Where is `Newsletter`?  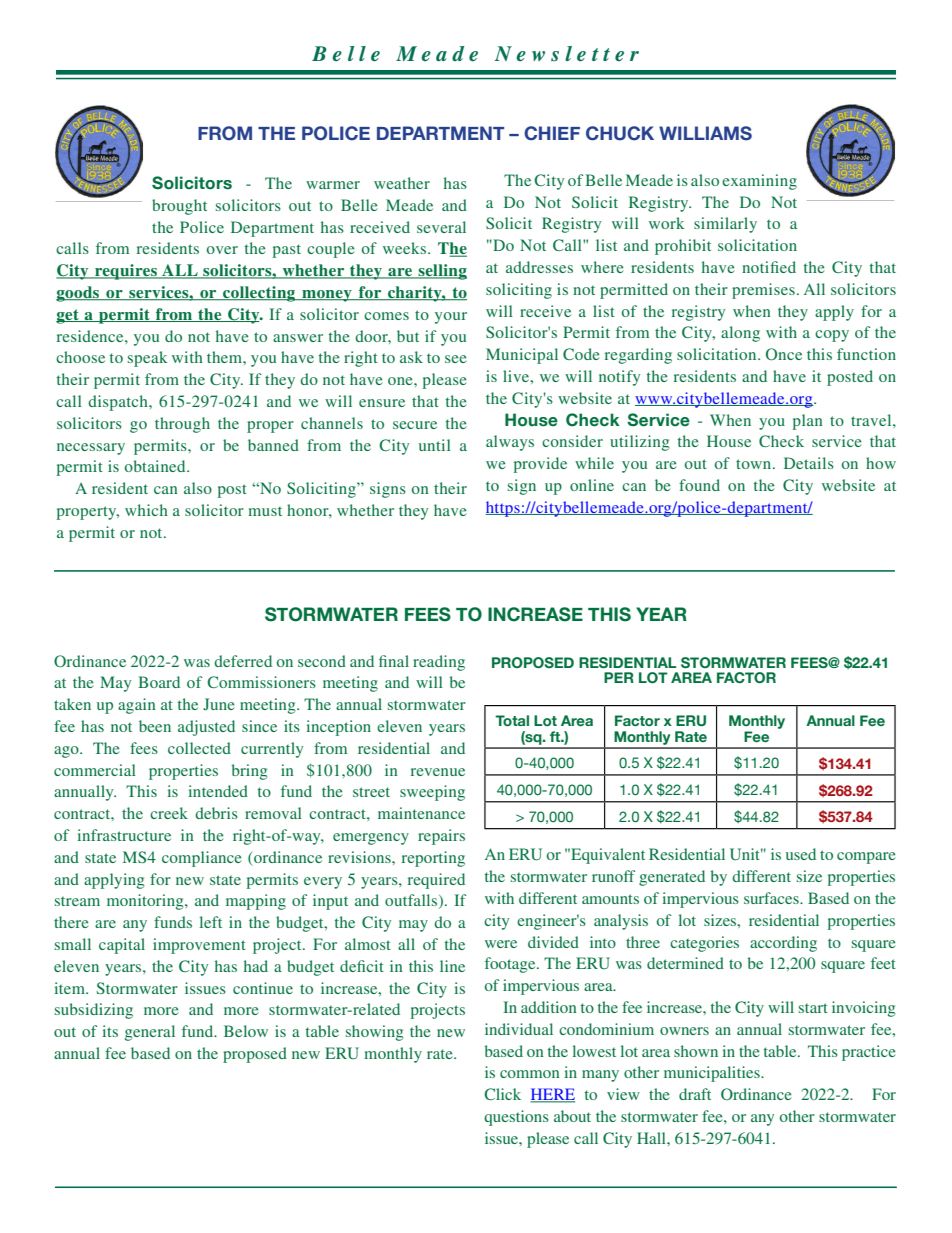
Newsletter is located at coordinates (567, 54).
